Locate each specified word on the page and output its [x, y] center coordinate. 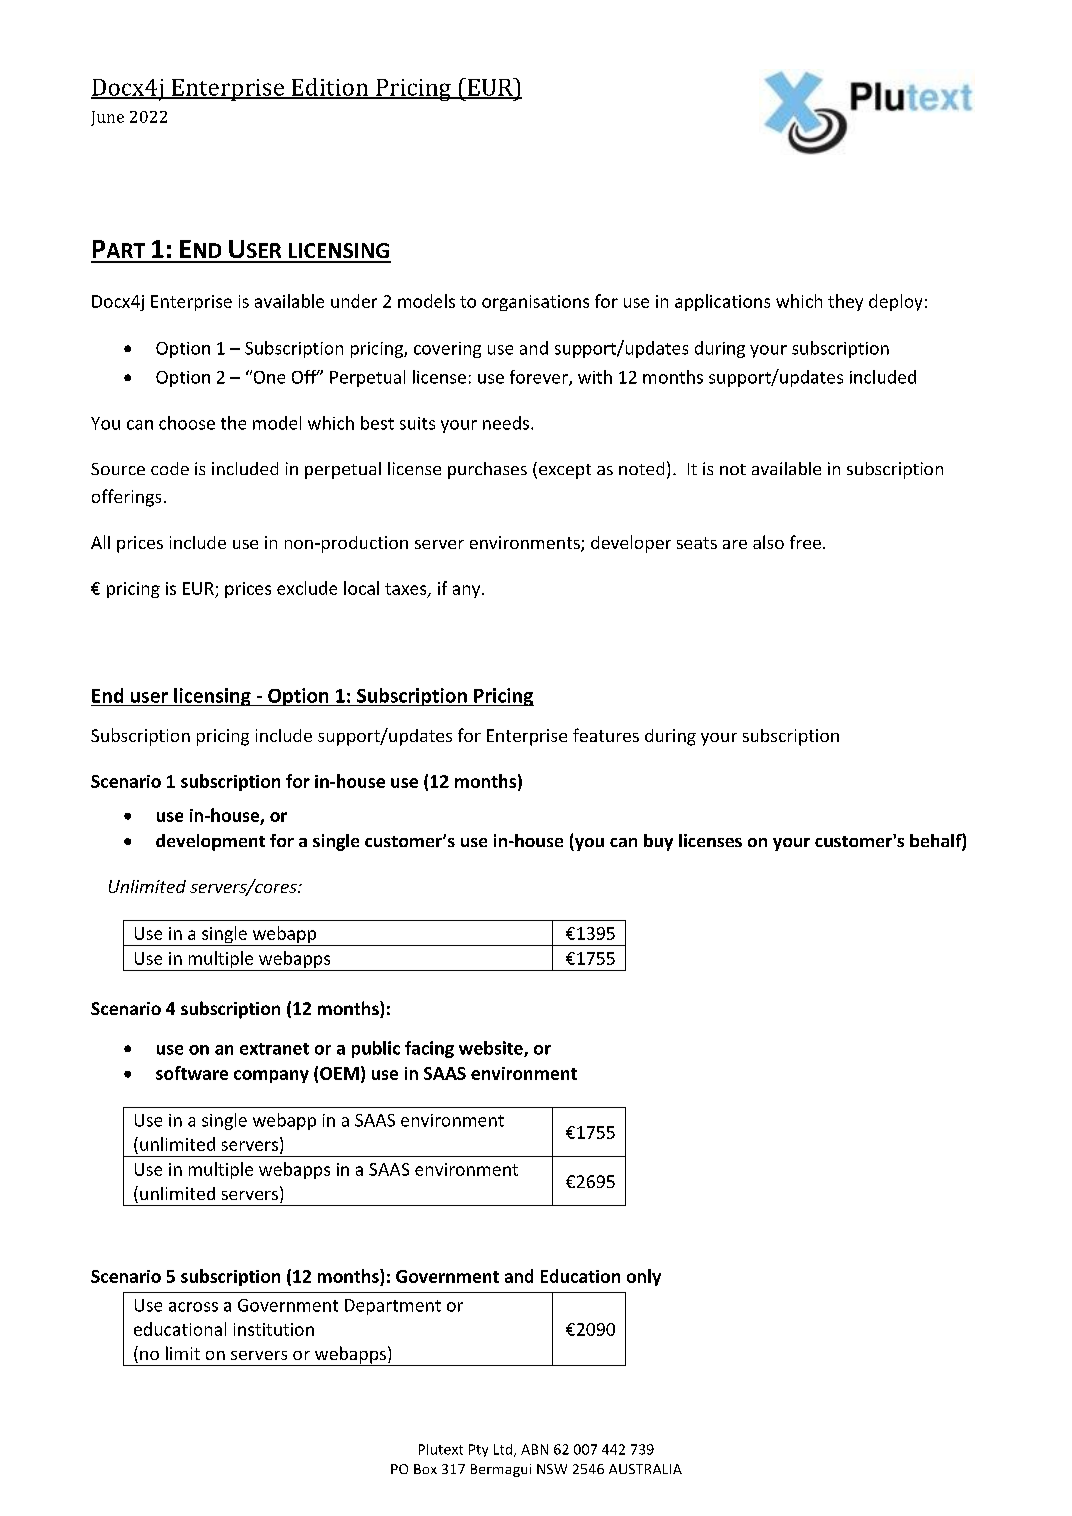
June [107, 118]
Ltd [504, 1450]
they [845, 302]
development [210, 842]
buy [658, 842]
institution [274, 1329]
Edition [330, 88]
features [606, 735]
